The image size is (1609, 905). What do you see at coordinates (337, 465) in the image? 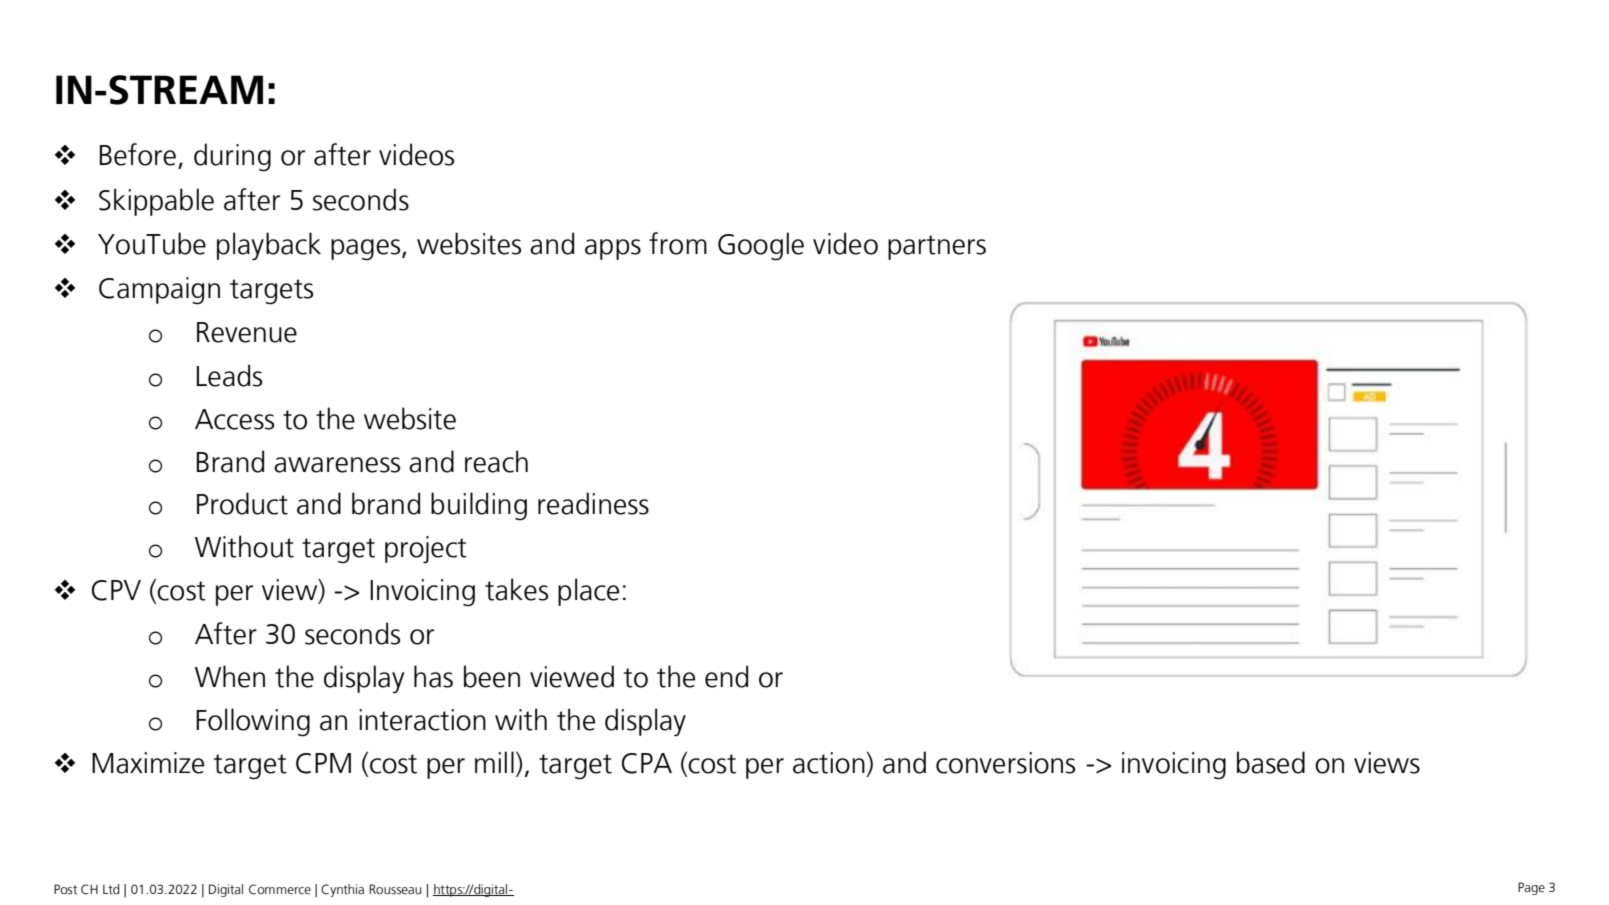
I see `awareness` at bounding box center [337, 465].
